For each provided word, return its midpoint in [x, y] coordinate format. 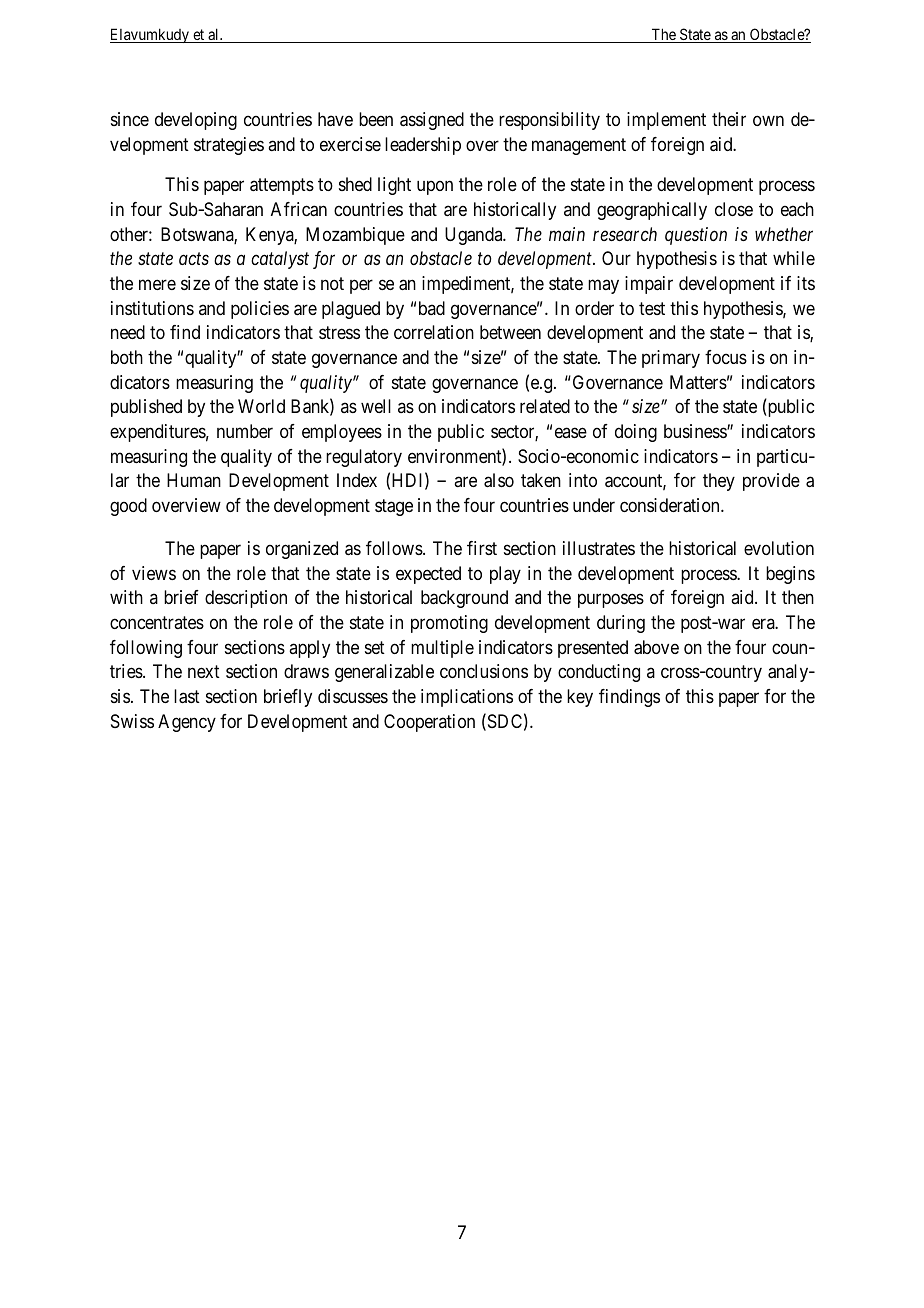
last [187, 696]
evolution [779, 548]
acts [194, 259]
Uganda [475, 236]
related [545, 406]
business [696, 431]
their [729, 119]
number [245, 431]
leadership [423, 146]
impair [649, 285]
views [154, 573]
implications [467, 698]
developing [196, 121]
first [482, 548]
